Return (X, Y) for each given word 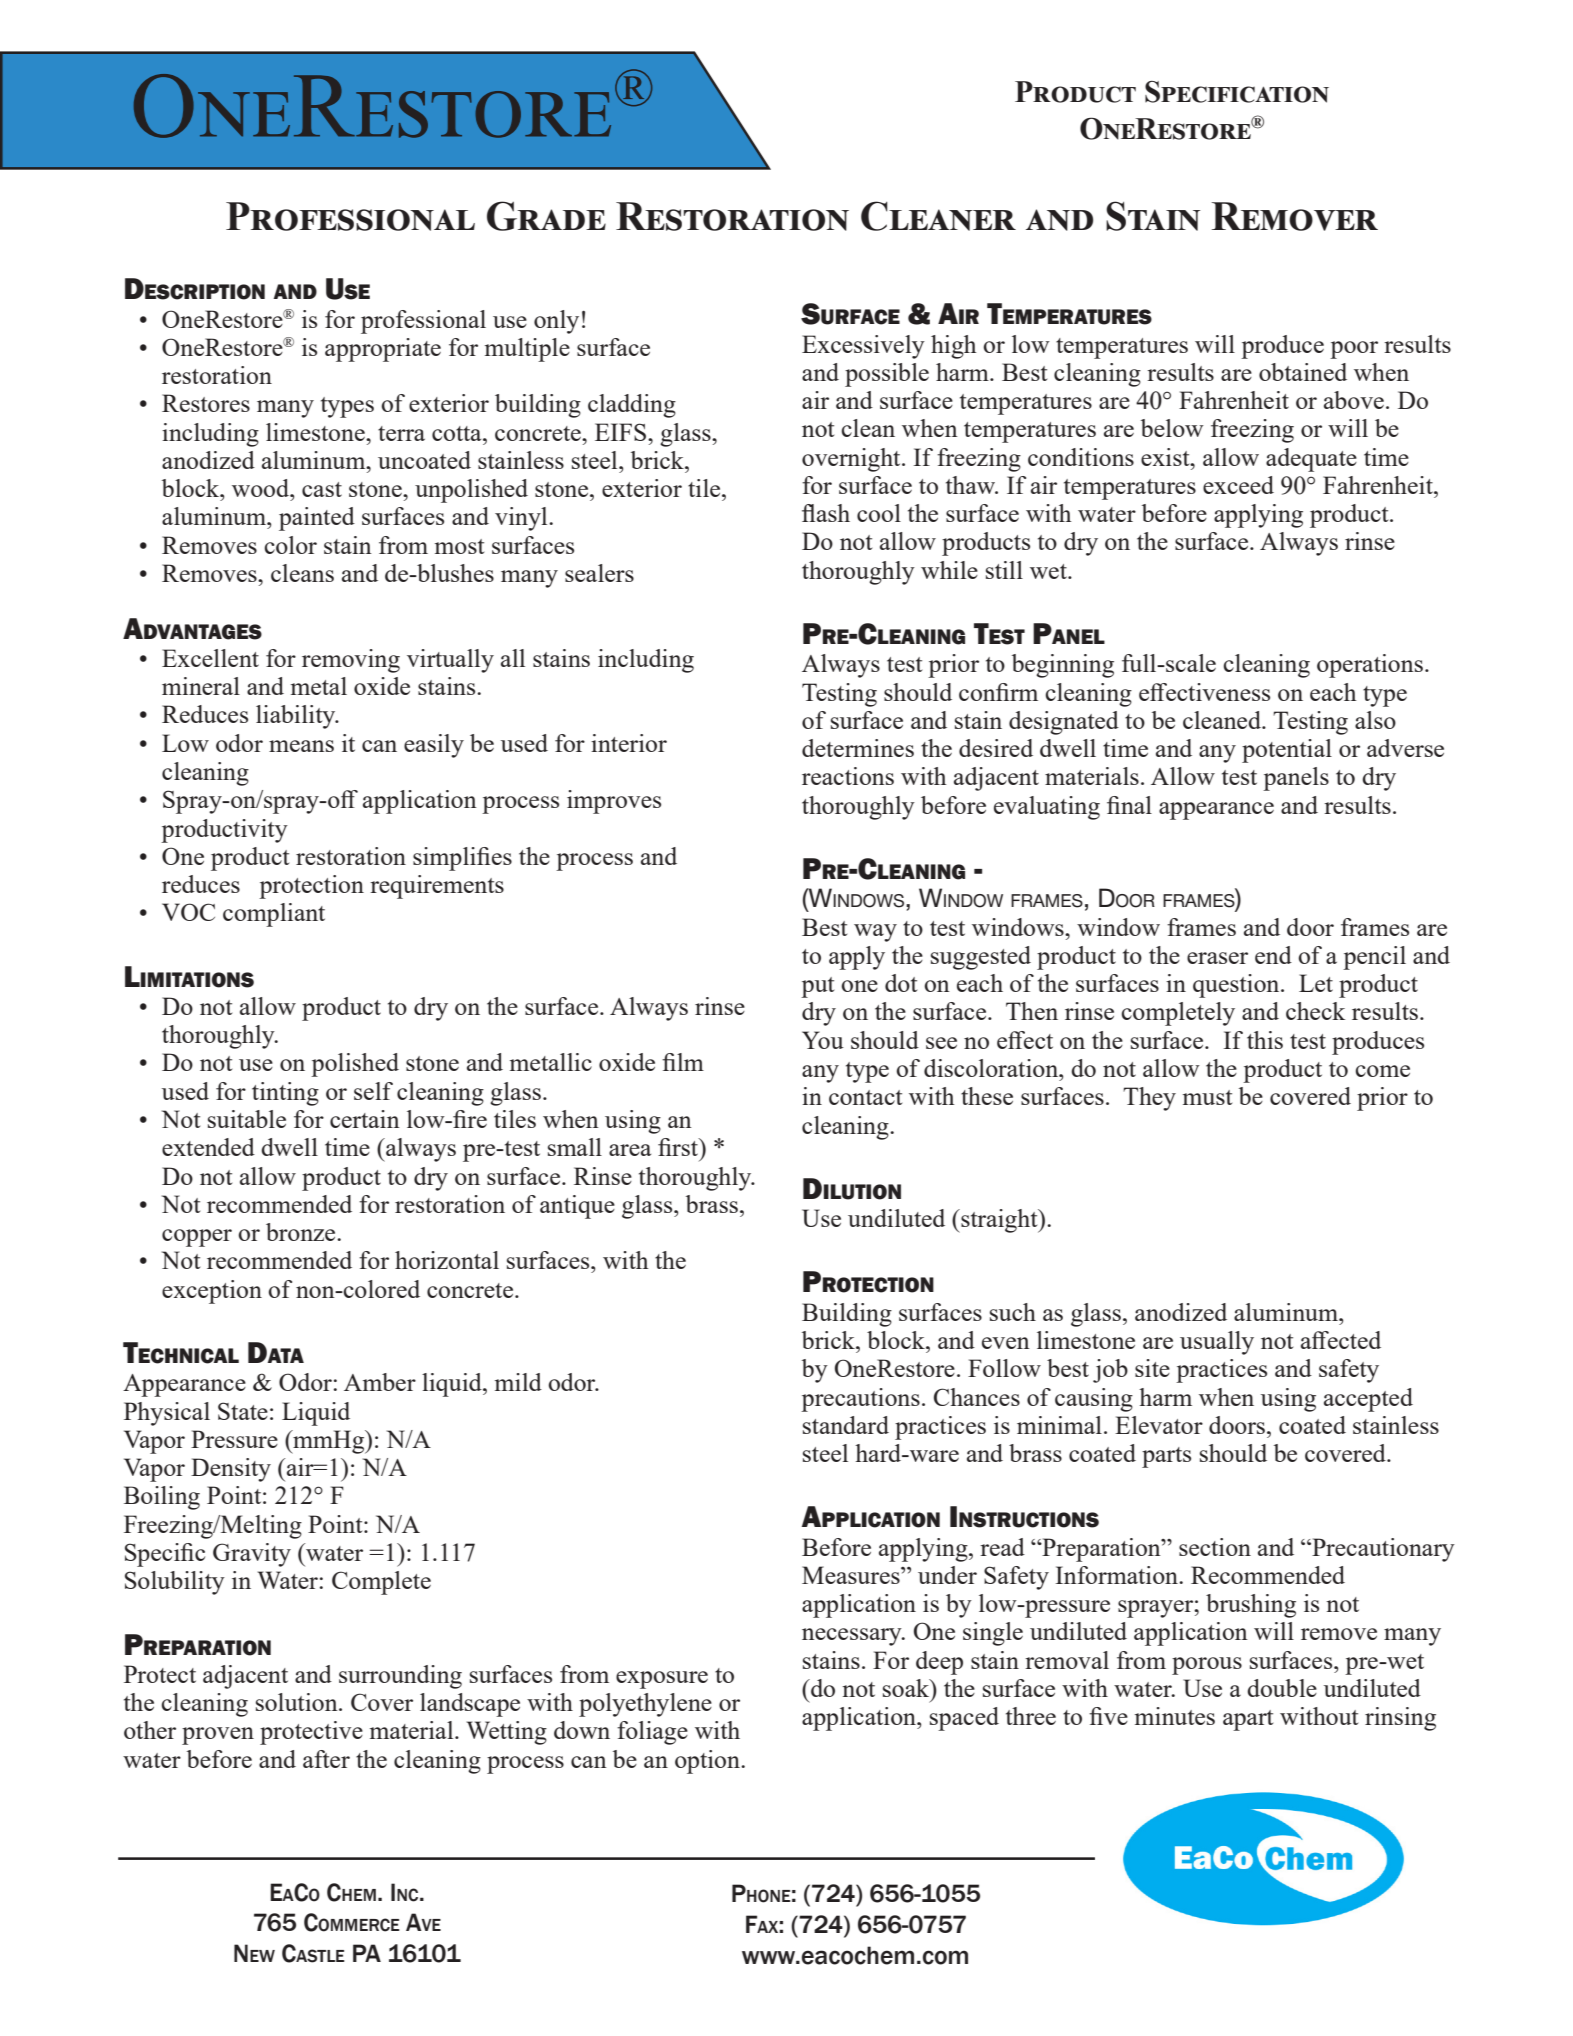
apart (1248, 1720)
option (708, 1762)
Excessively (863, 347)
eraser (1217, 958)
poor (1354, 350)
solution (298, 1702)
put (817, 987)
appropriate (383, 350)
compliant (274, 915)
